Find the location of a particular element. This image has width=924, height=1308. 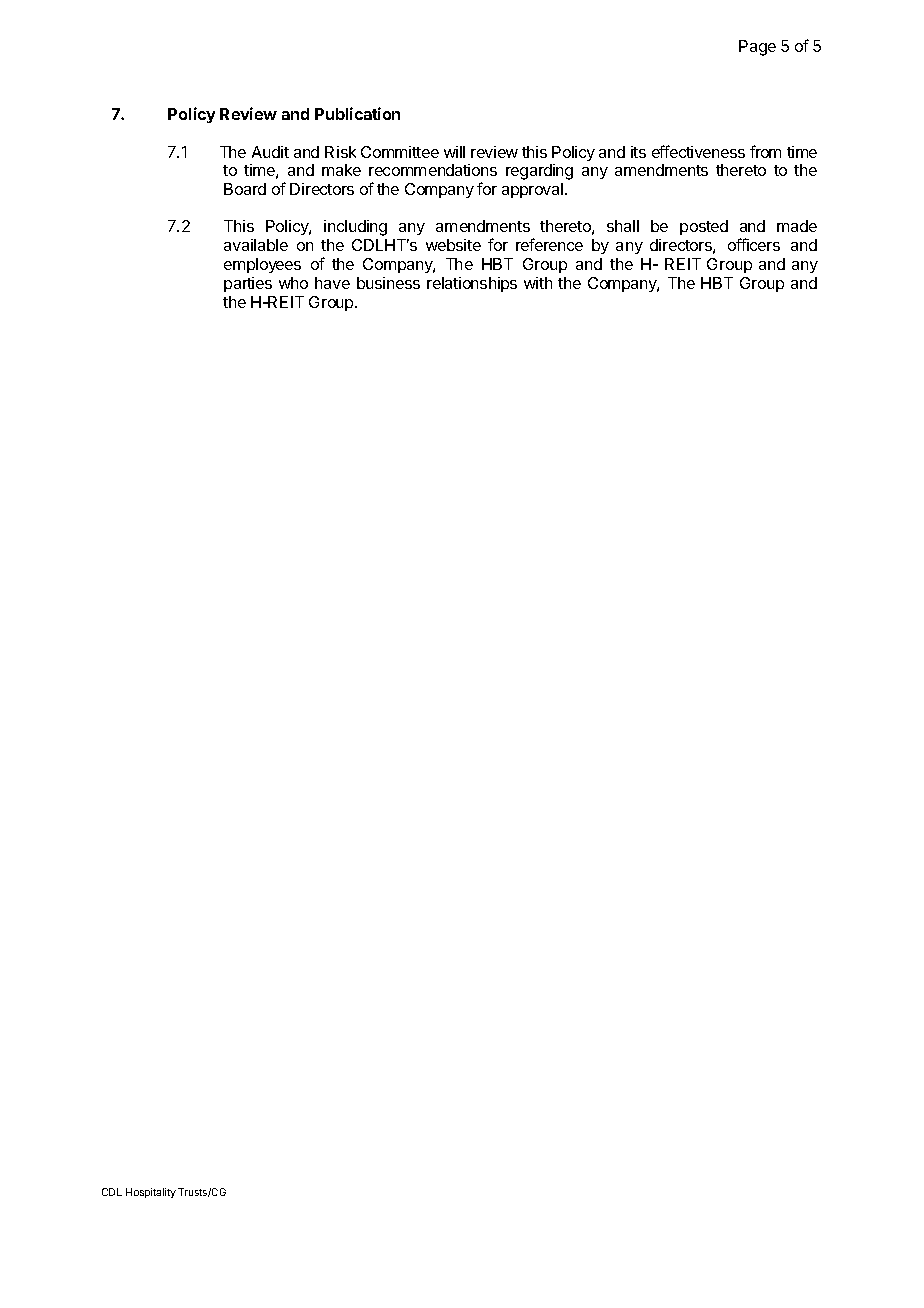

posted is located at coordinates (704, 227).
